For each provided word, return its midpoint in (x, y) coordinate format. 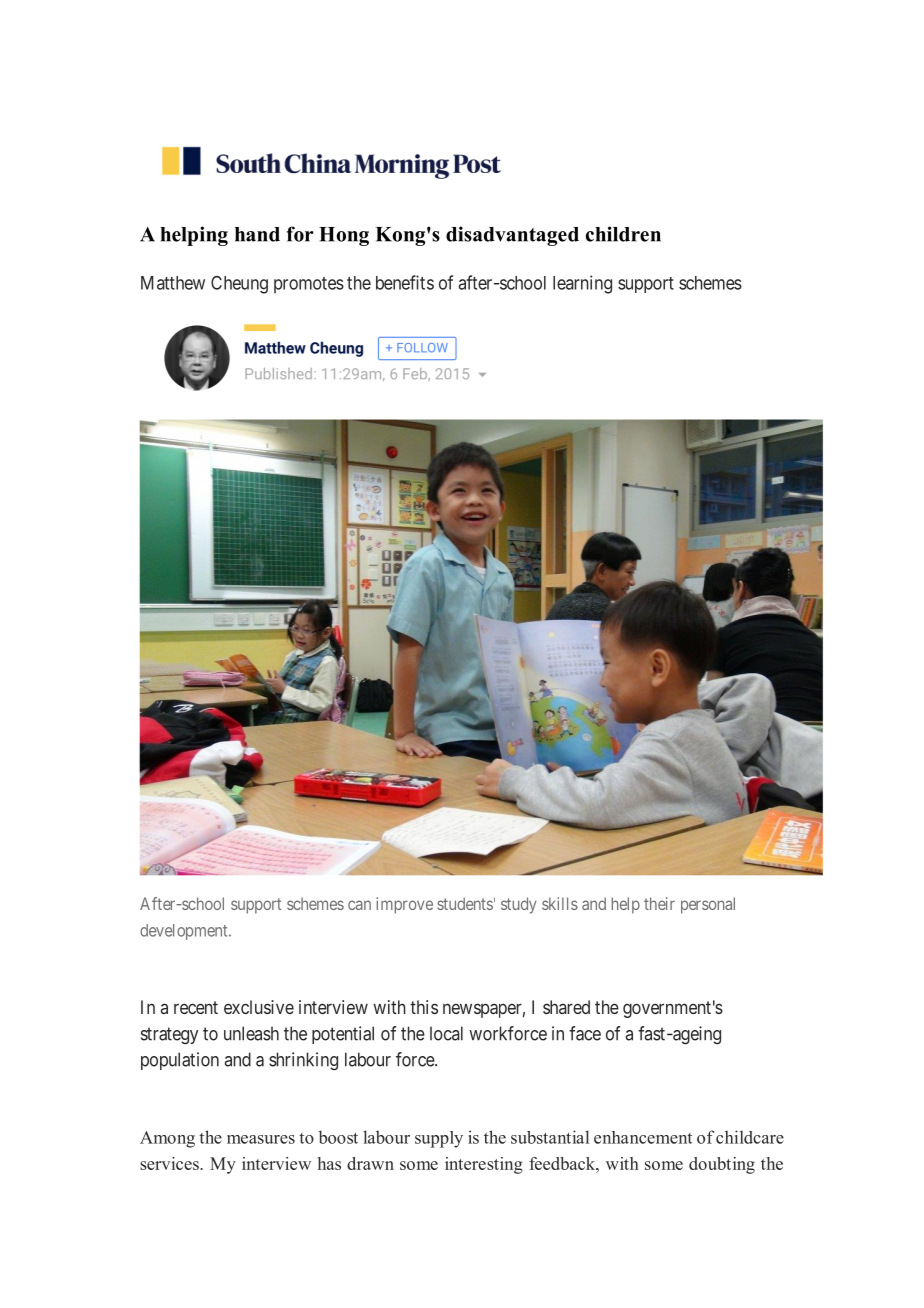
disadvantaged (512, 236)
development (185, 932)
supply (439, 1139)
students (465, 903)
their (659, 903)
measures (261, 1139)
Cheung (239, 285)
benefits (405, 282)
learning (582, 284)
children (623, 234)
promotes (309, 285)
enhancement (643, 1137)
